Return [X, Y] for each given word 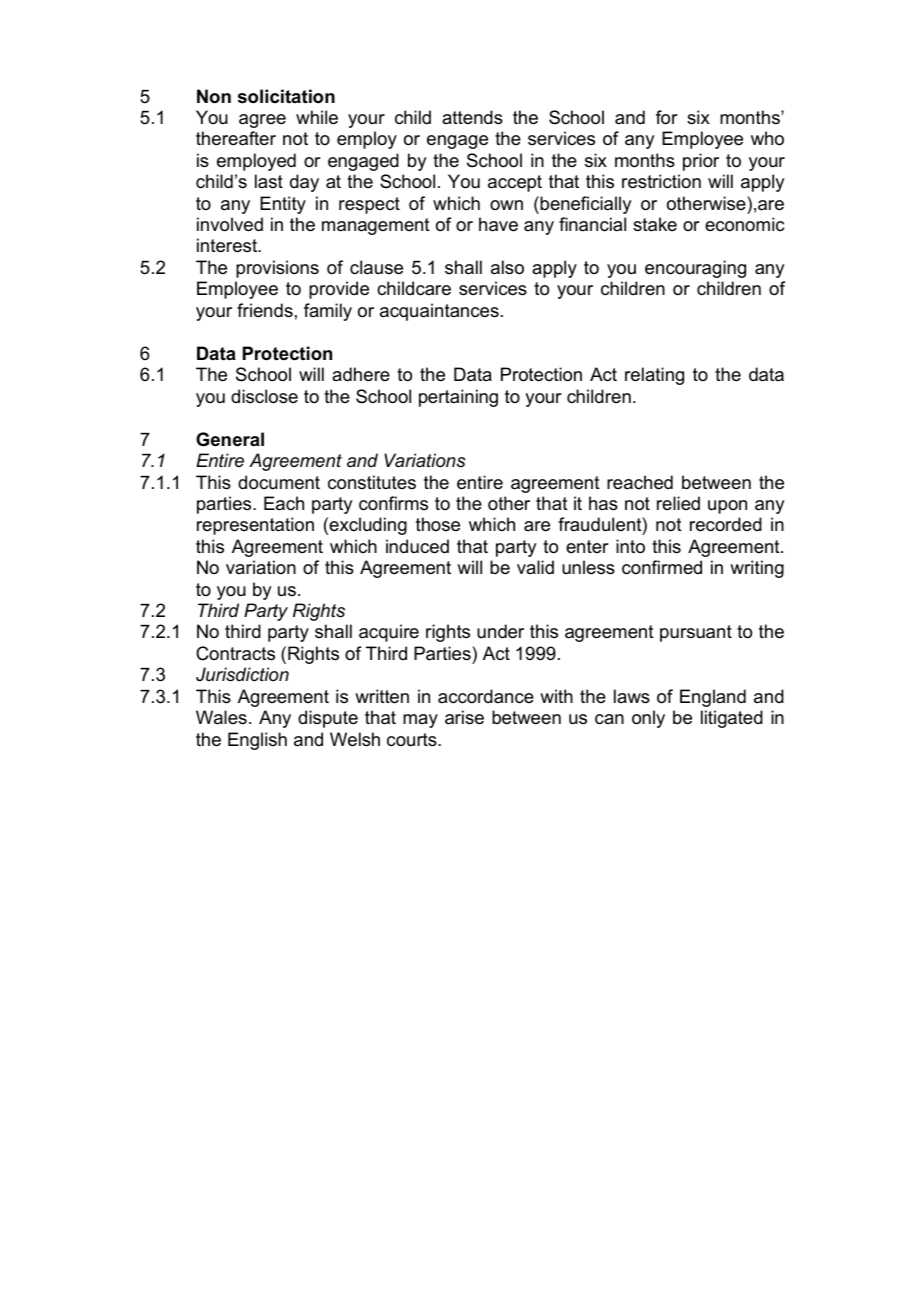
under [500, 631]
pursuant [696, 633]
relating [654, 376]
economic [744, 224]
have [498, 224]
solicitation [286, 96]
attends [472, 117]
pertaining [458, 398]
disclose [264, 396]
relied [678, 503]
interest [228, 245]
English [257, 741]
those [438, 524]
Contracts [235, 653]
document [279, 482]
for [667, 117]
